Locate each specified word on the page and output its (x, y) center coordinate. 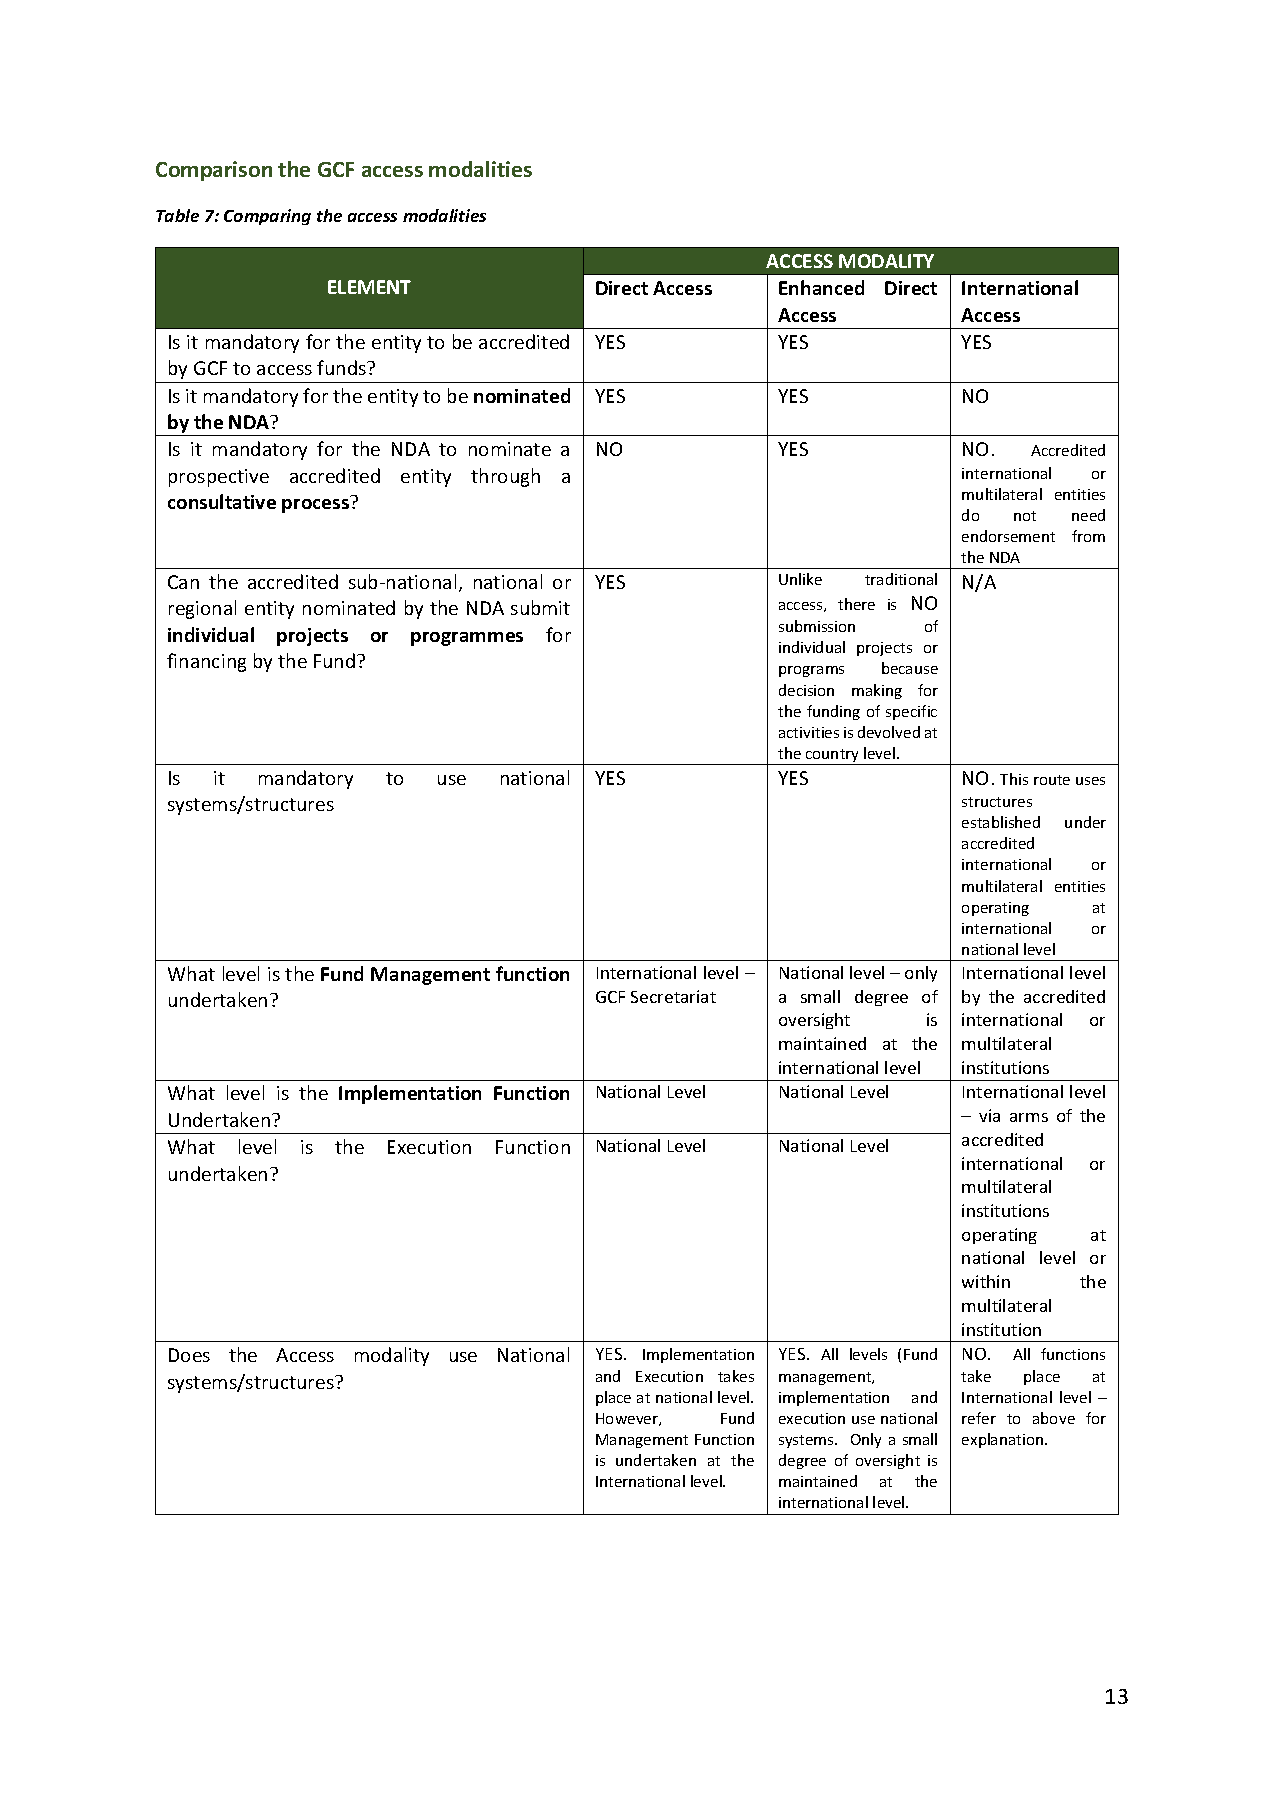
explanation (1004, 1440)
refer (979, 1418)
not (1025, 516)
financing (206, 662)
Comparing (267, 217)
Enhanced (821, 287)
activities (809, 732)
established (1001, 822)
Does (189, 1355)
